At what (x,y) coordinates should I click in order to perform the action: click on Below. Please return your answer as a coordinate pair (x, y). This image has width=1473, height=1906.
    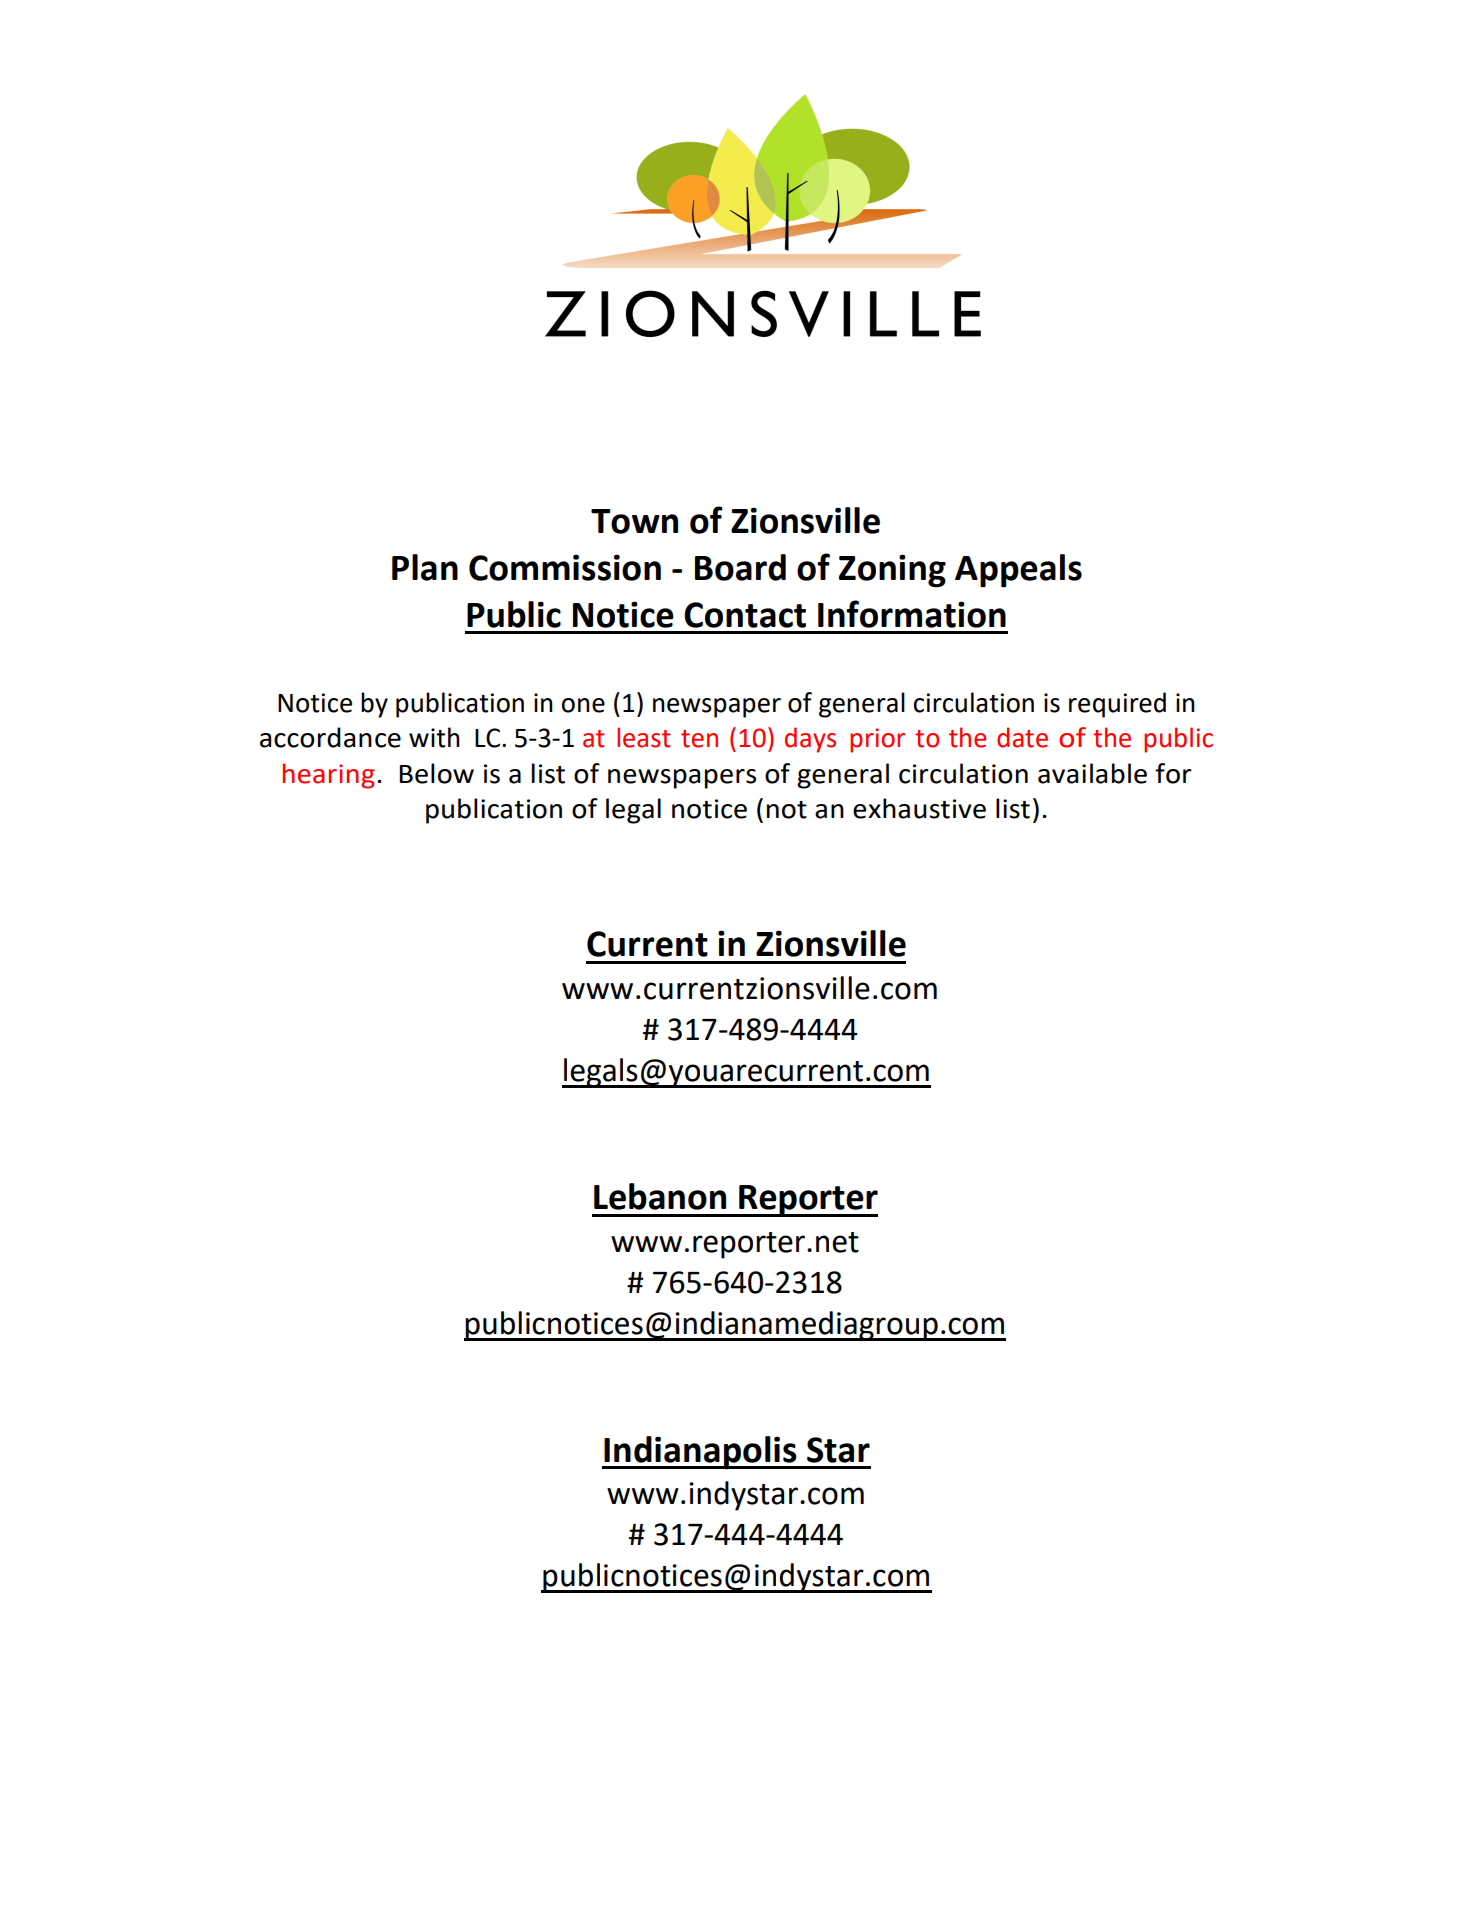
    Looking at the image, I should click on (436, 773).
